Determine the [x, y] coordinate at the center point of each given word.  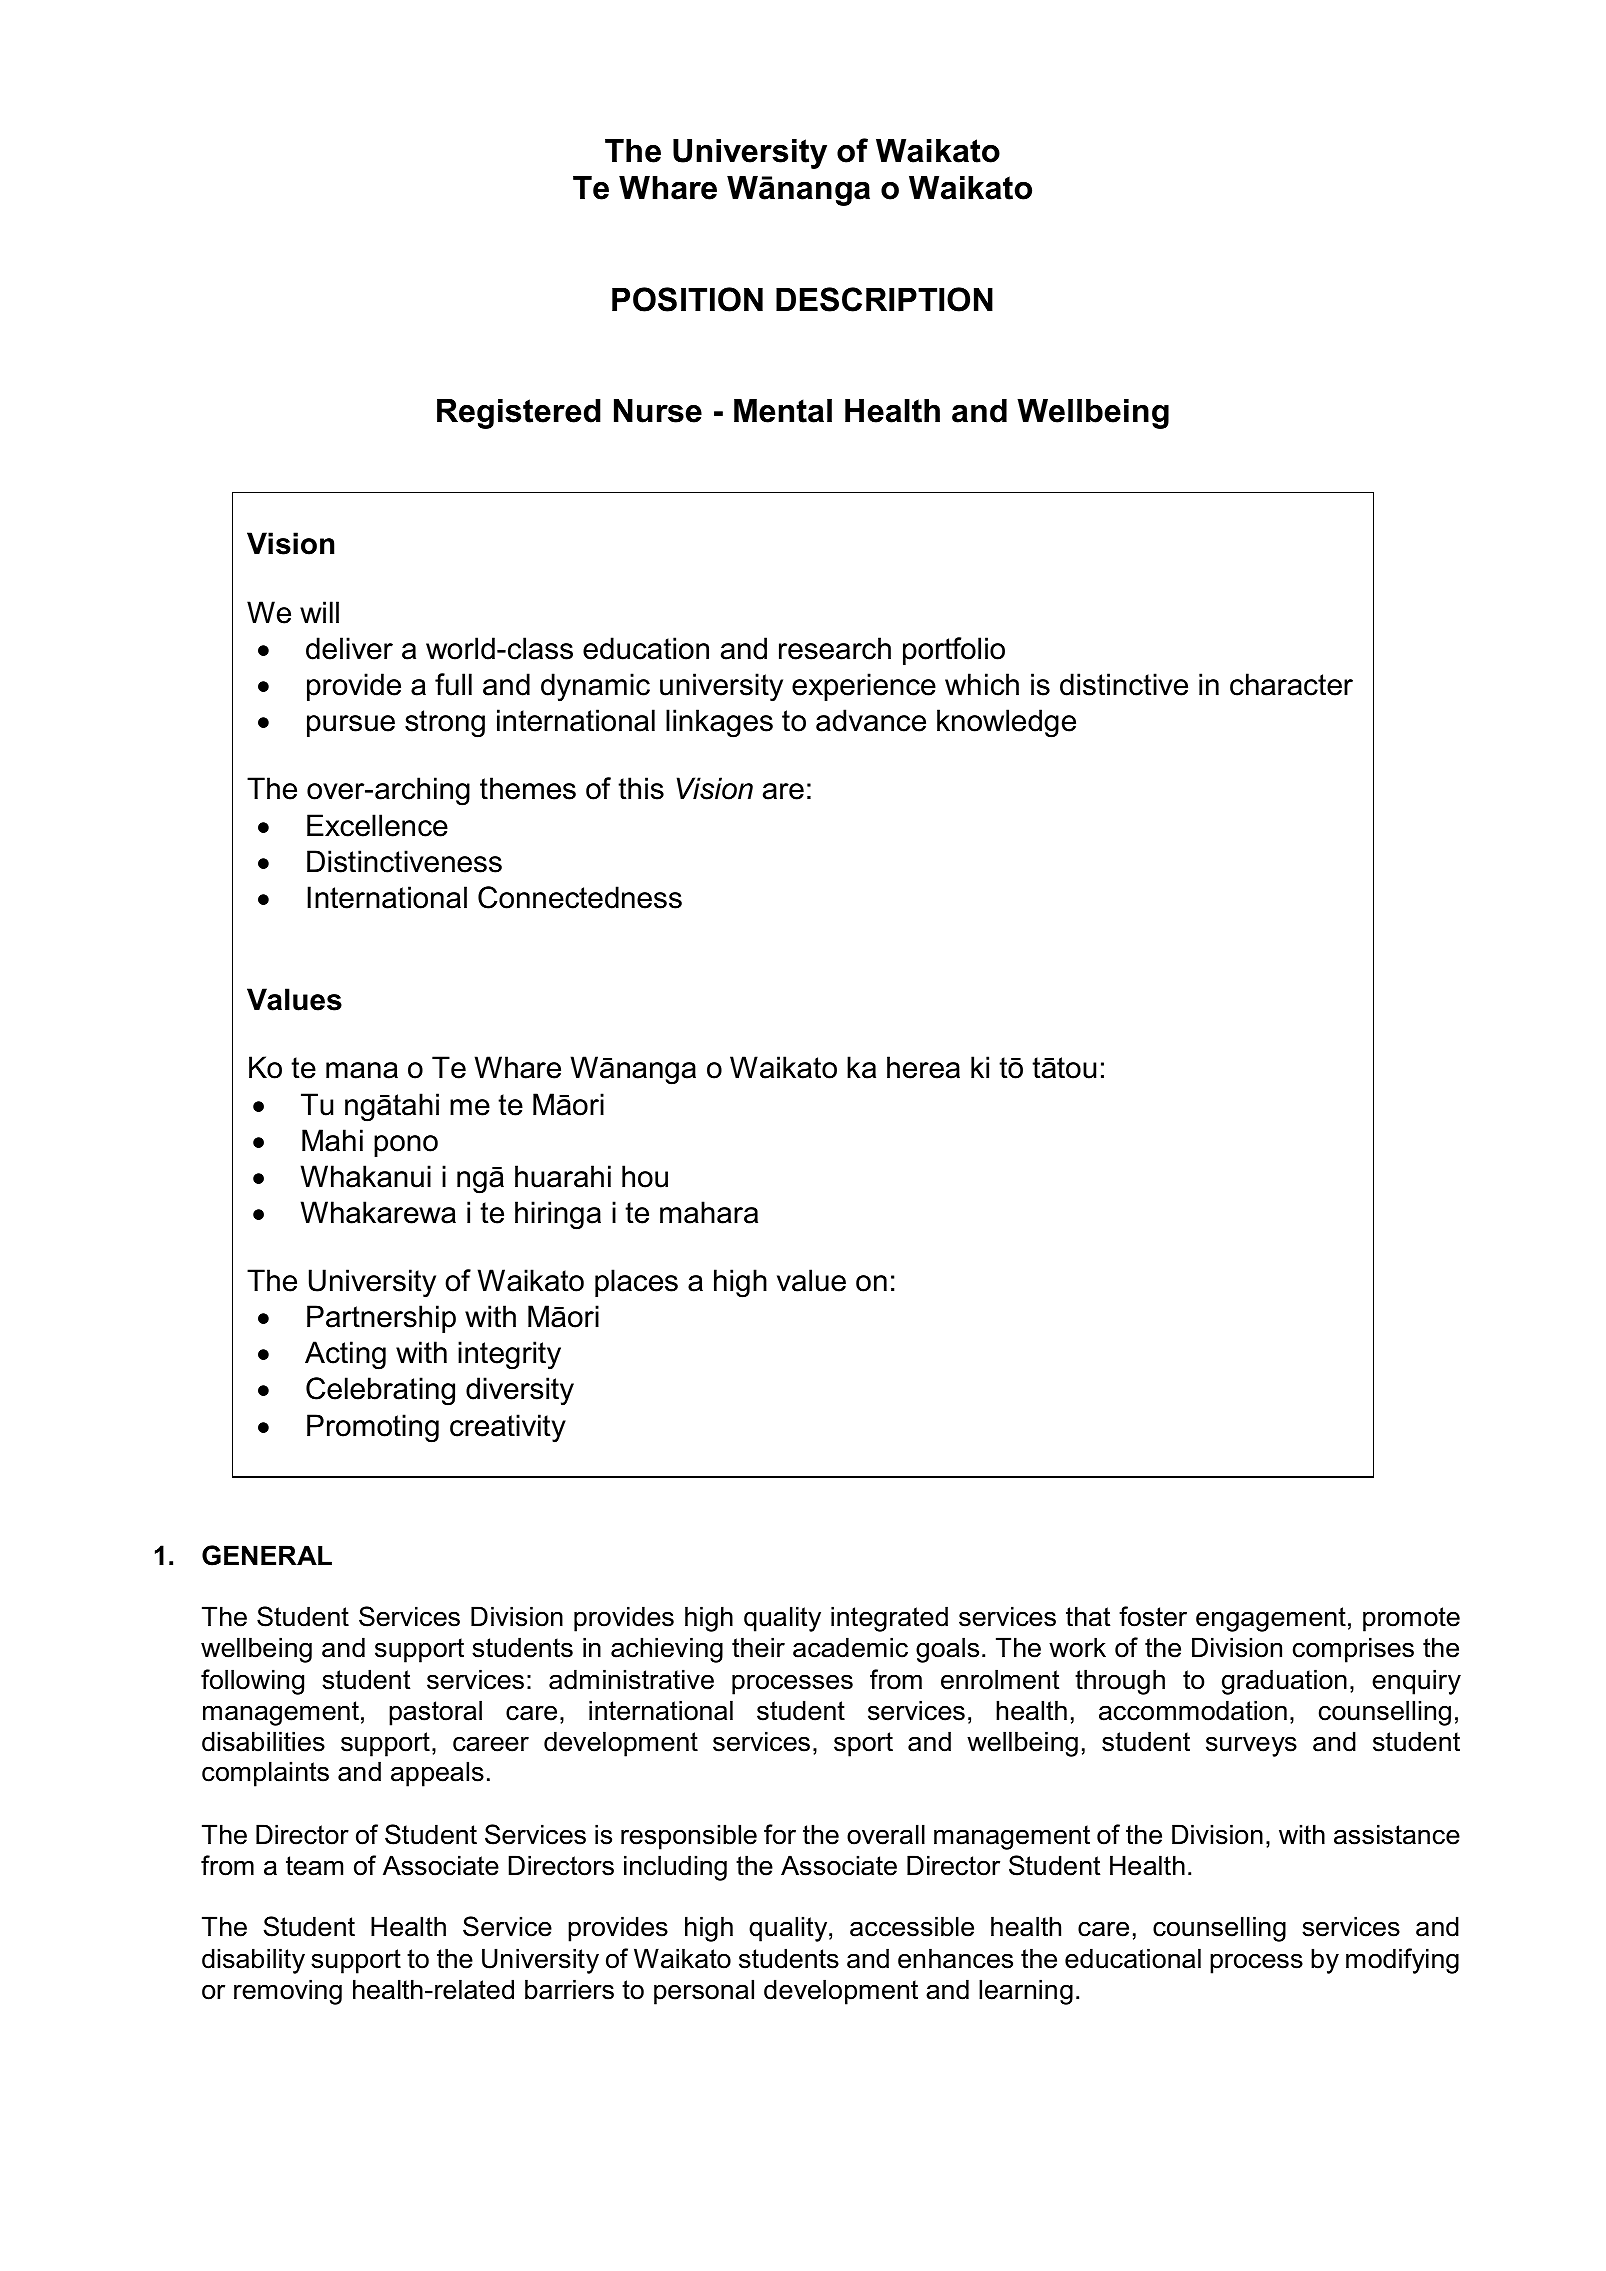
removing [288, 1992]
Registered [519, 414]
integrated [889, 1619]
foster [1153, 1616]
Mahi [332, 1140]
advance [871, 720]
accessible [912, 1926]
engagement [1271, 1619]
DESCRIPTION [884, 299]
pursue [351, 726]
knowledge [1006, 723]
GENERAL [267, 1555]
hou [645, 1176]
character [1291, 684]
